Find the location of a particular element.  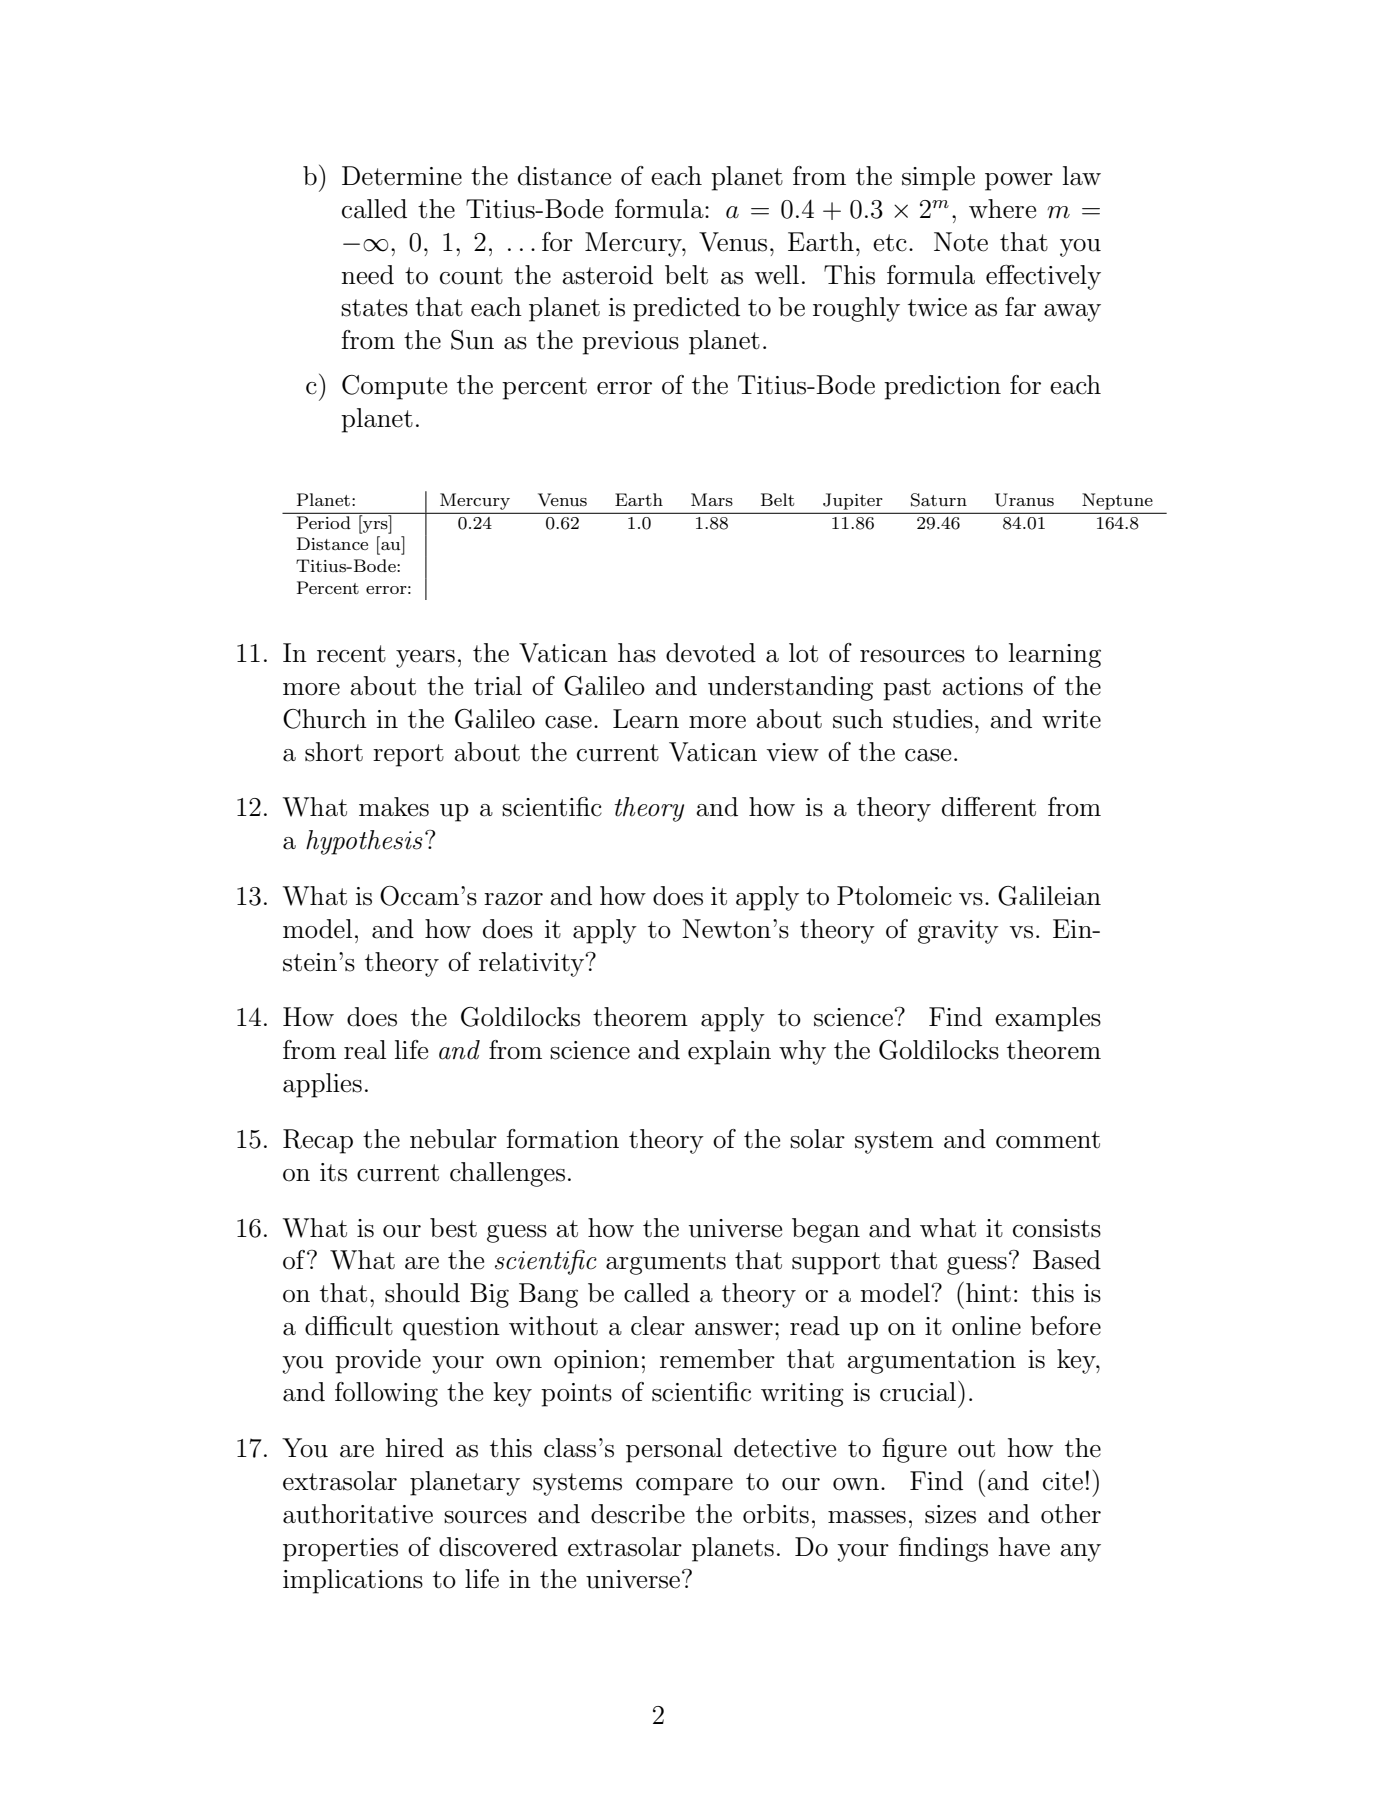

yrs is located at coordinates (375, 527).
